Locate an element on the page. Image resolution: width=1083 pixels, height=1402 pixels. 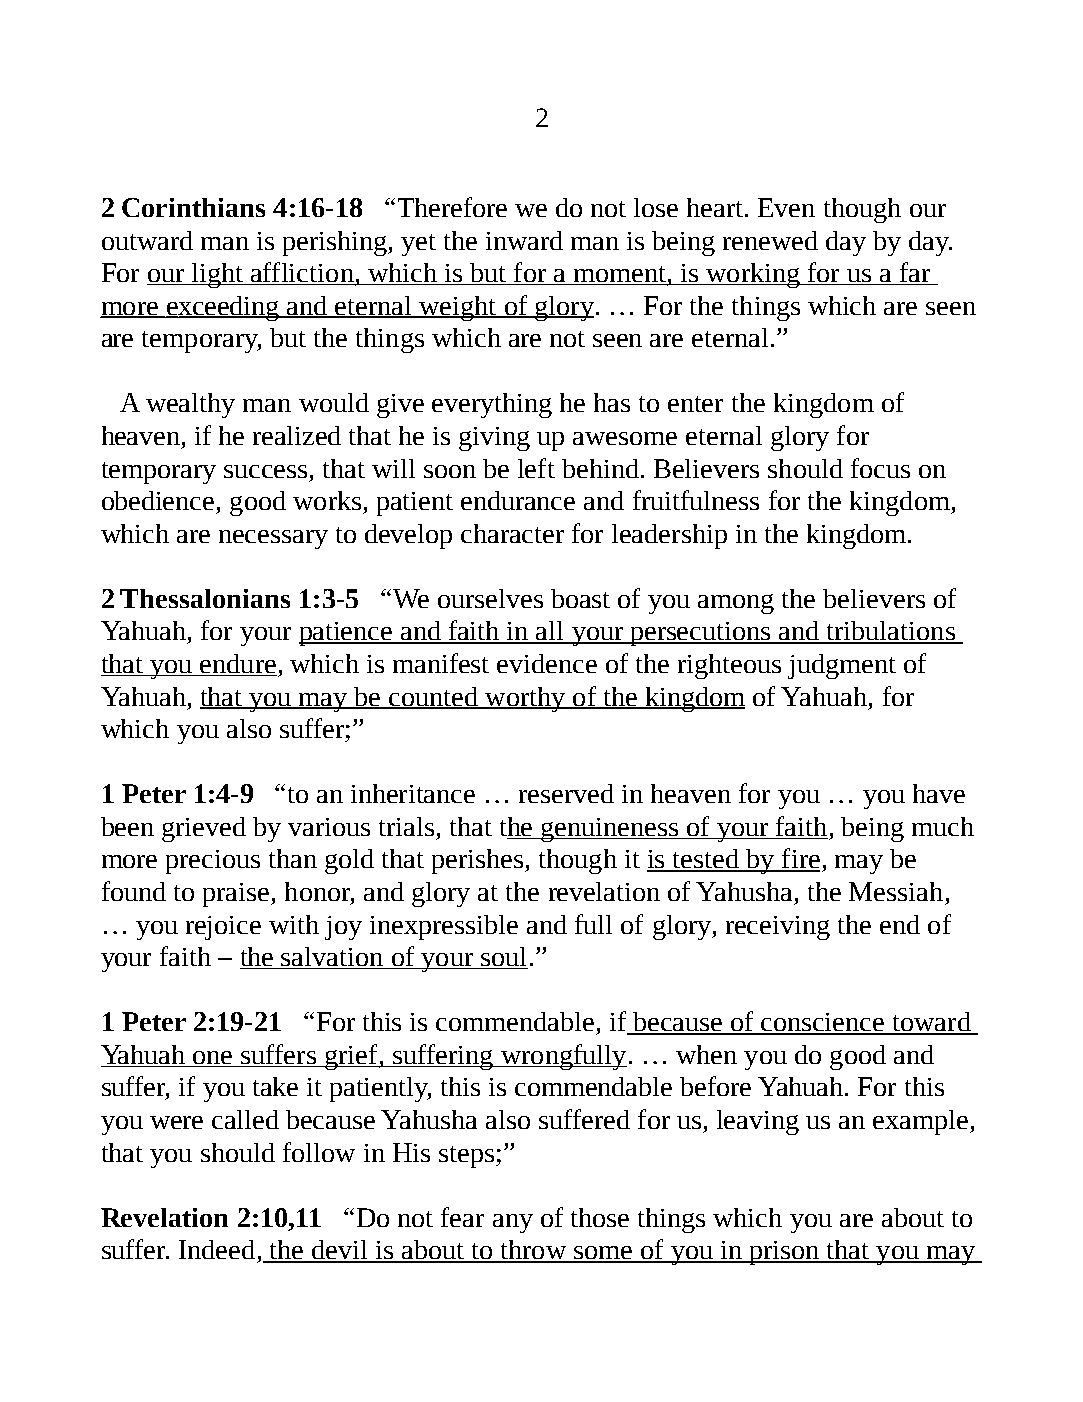
inward is located at coordinates (524, 240).
